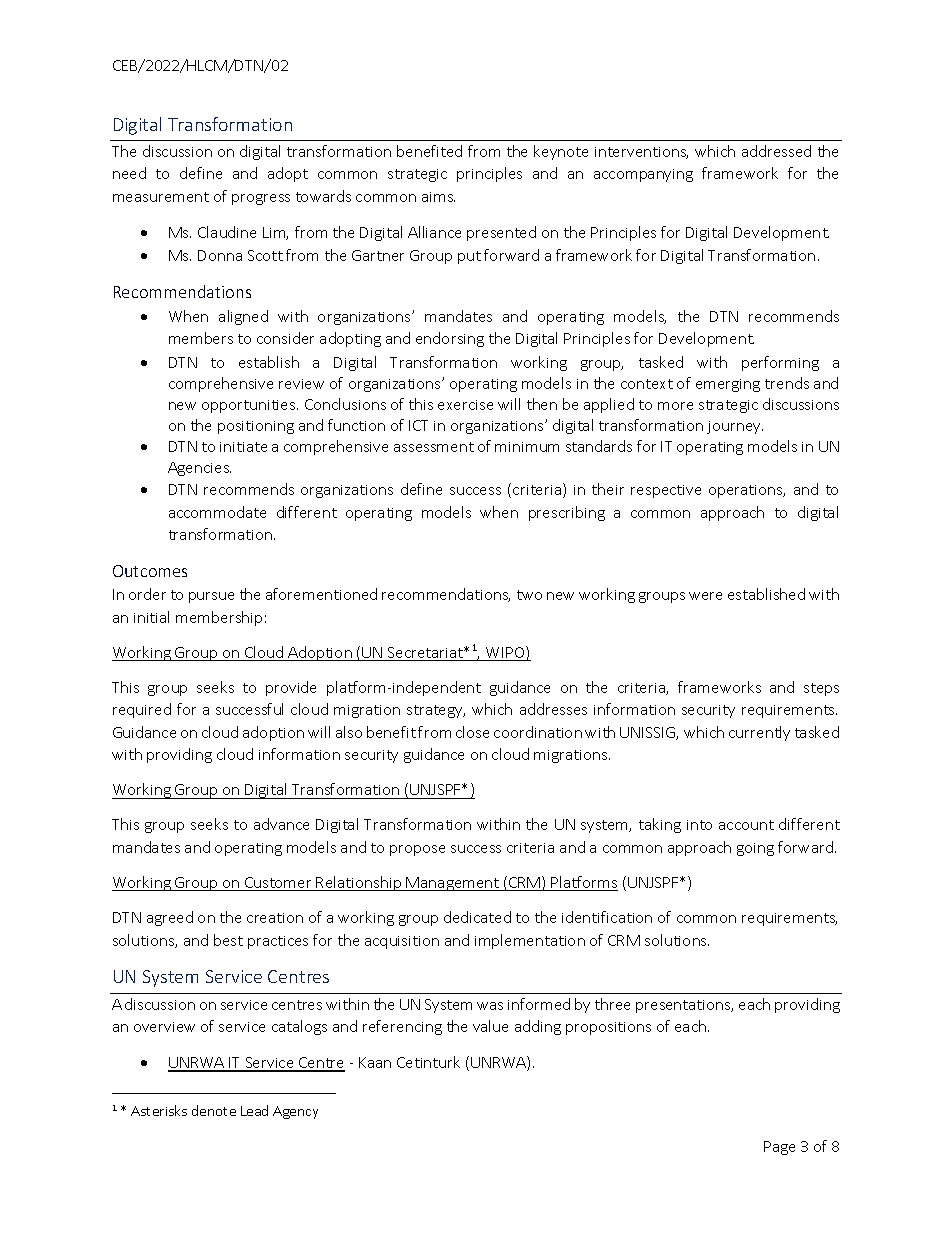  I want to click on journey, so click(735, 427).
